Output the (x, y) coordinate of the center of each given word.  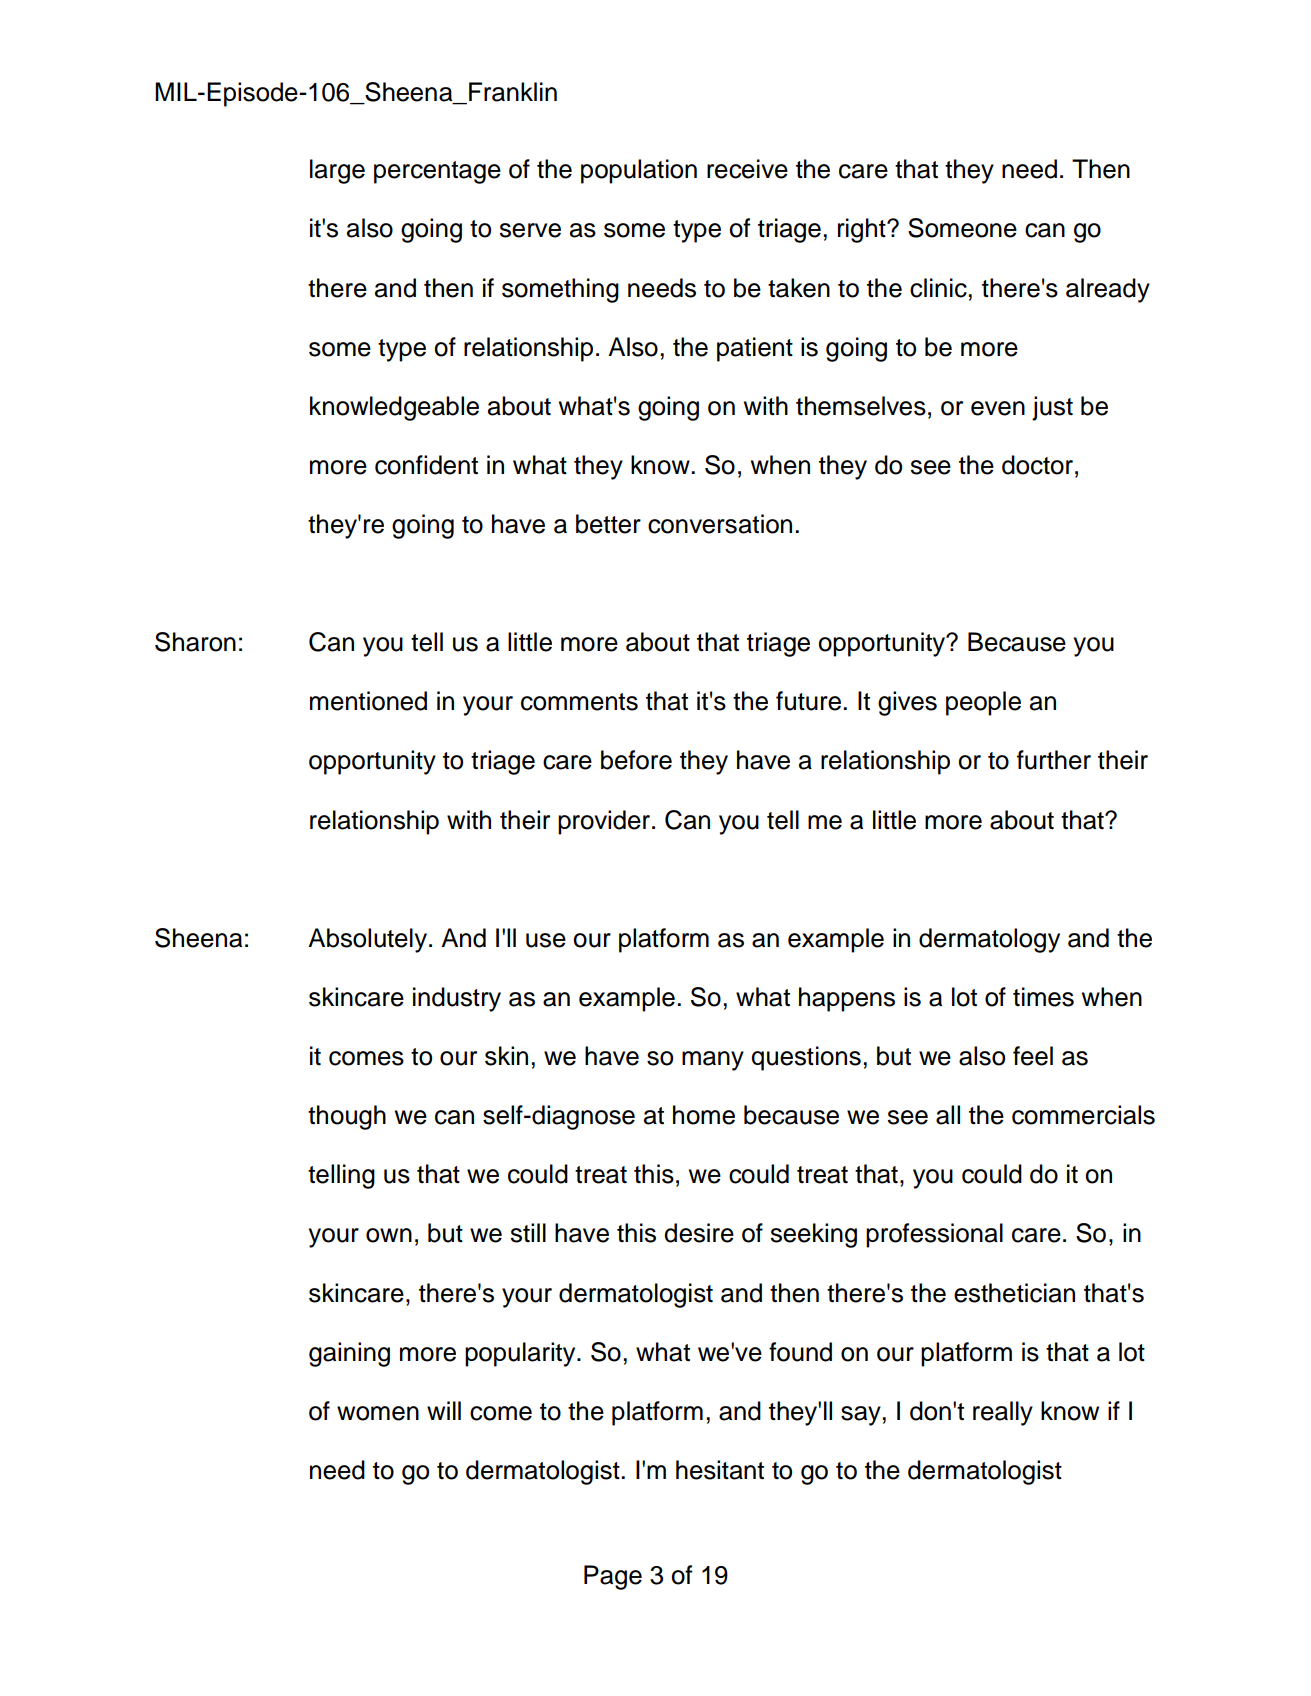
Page (613, 1577)
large (337, 171)
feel (1033, 1056)
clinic (938, 288)
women (378, 1413)
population (639, 171)
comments (579, 702)
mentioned (368, 701)
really (1003, 1413)
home (704, 1115)
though (347, 1117)
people (983, 703)
